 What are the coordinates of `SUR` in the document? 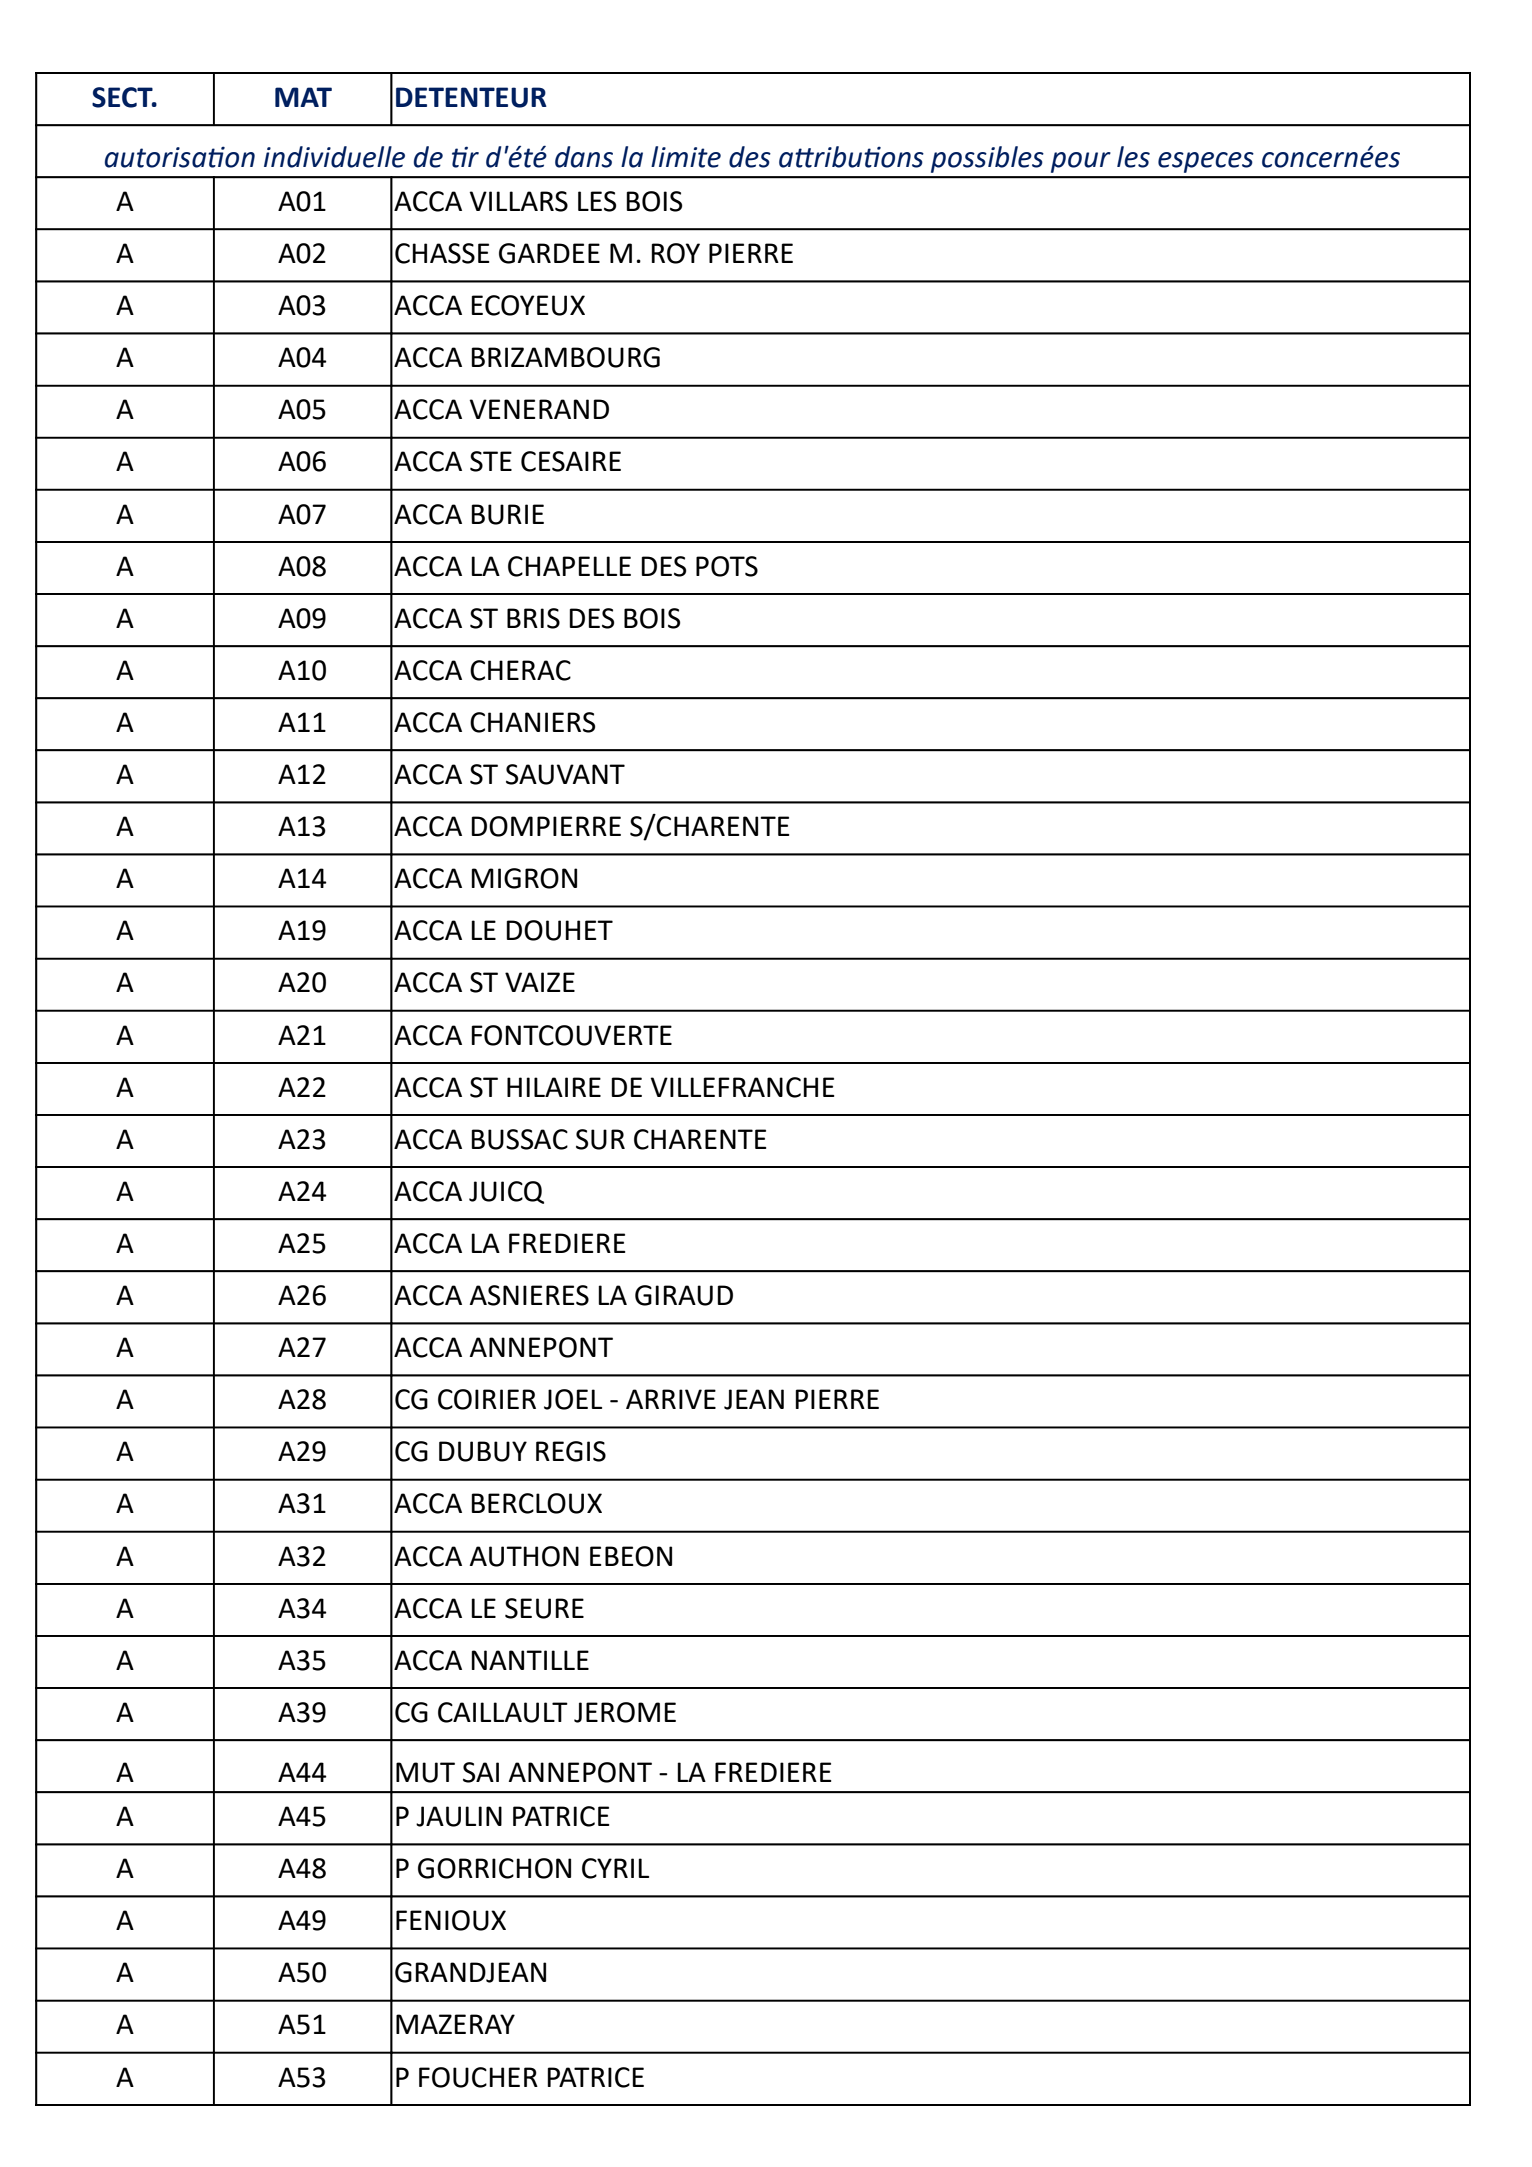 It's located at (600, 1139).
